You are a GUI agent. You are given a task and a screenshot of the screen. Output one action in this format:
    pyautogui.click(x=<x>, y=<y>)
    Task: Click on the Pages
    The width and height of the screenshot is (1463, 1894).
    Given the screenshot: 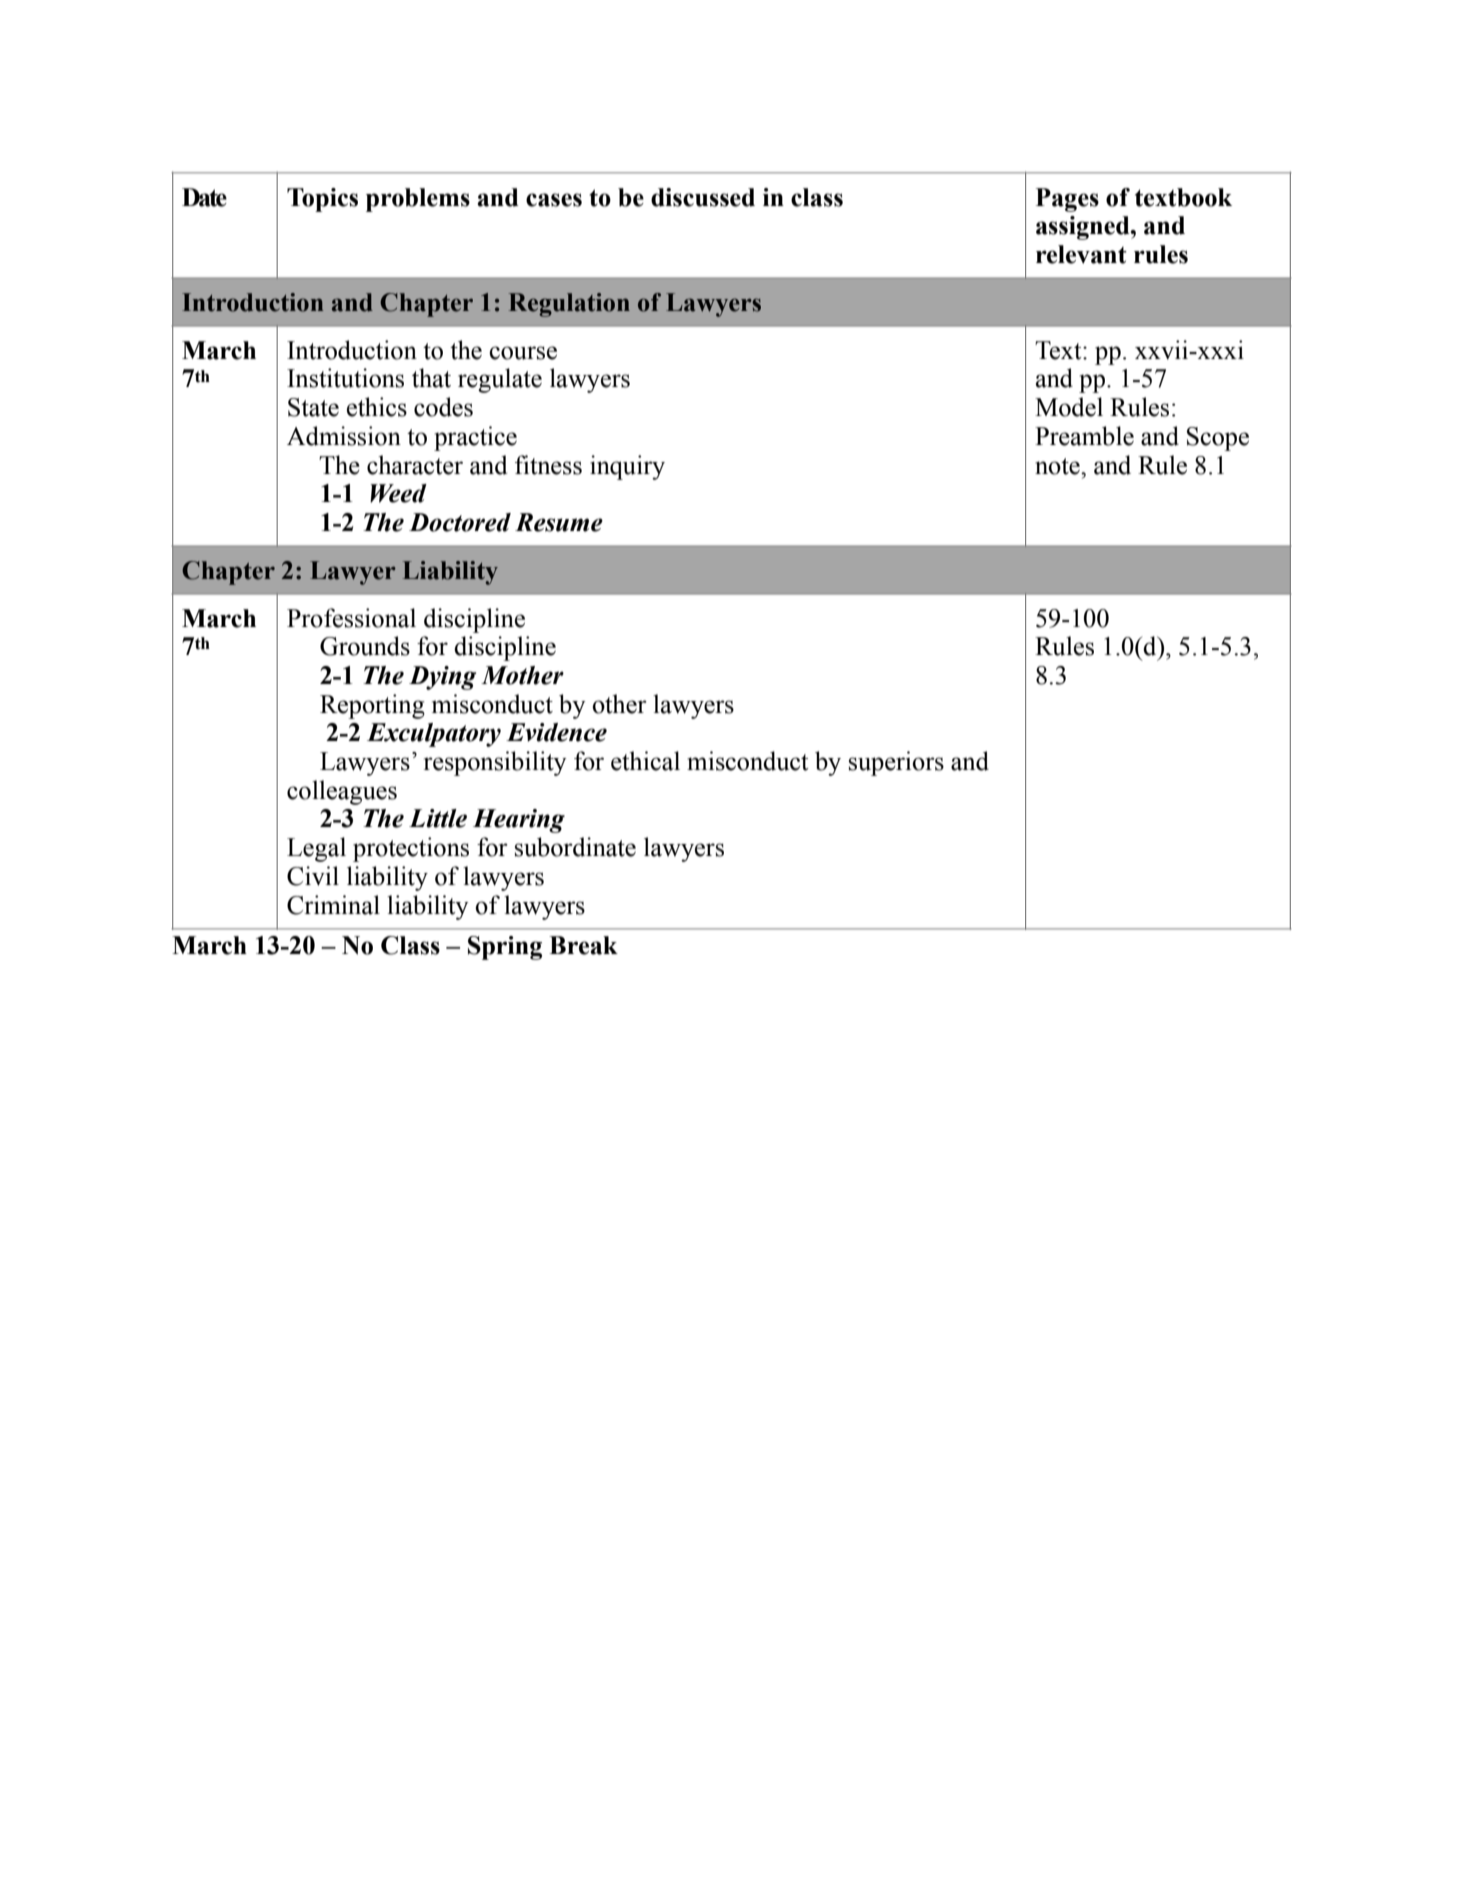 What is the action you would take?
    pyautogui.click(x=1067, y=200)
